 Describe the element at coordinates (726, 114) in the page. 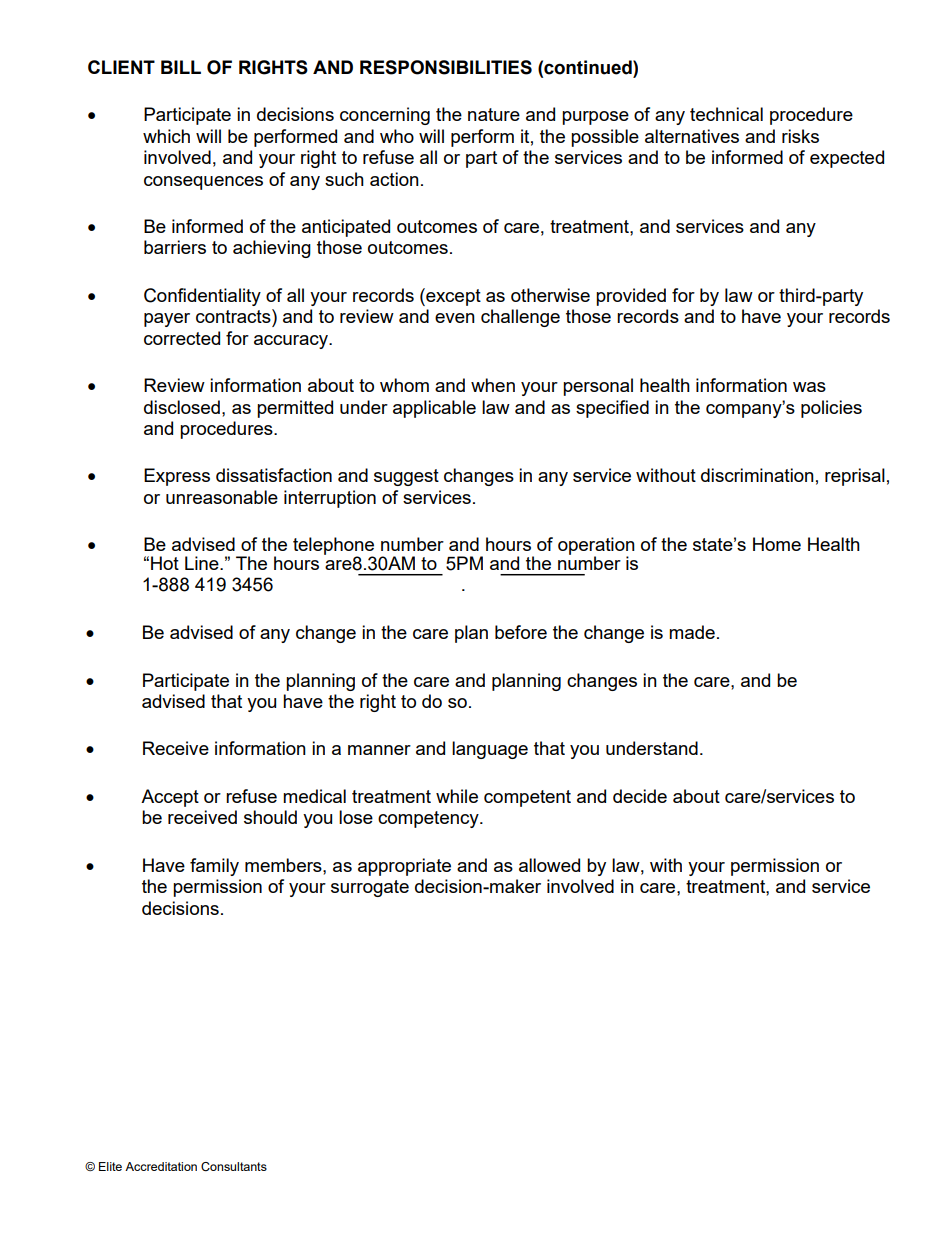

I see `technical` at that location.
